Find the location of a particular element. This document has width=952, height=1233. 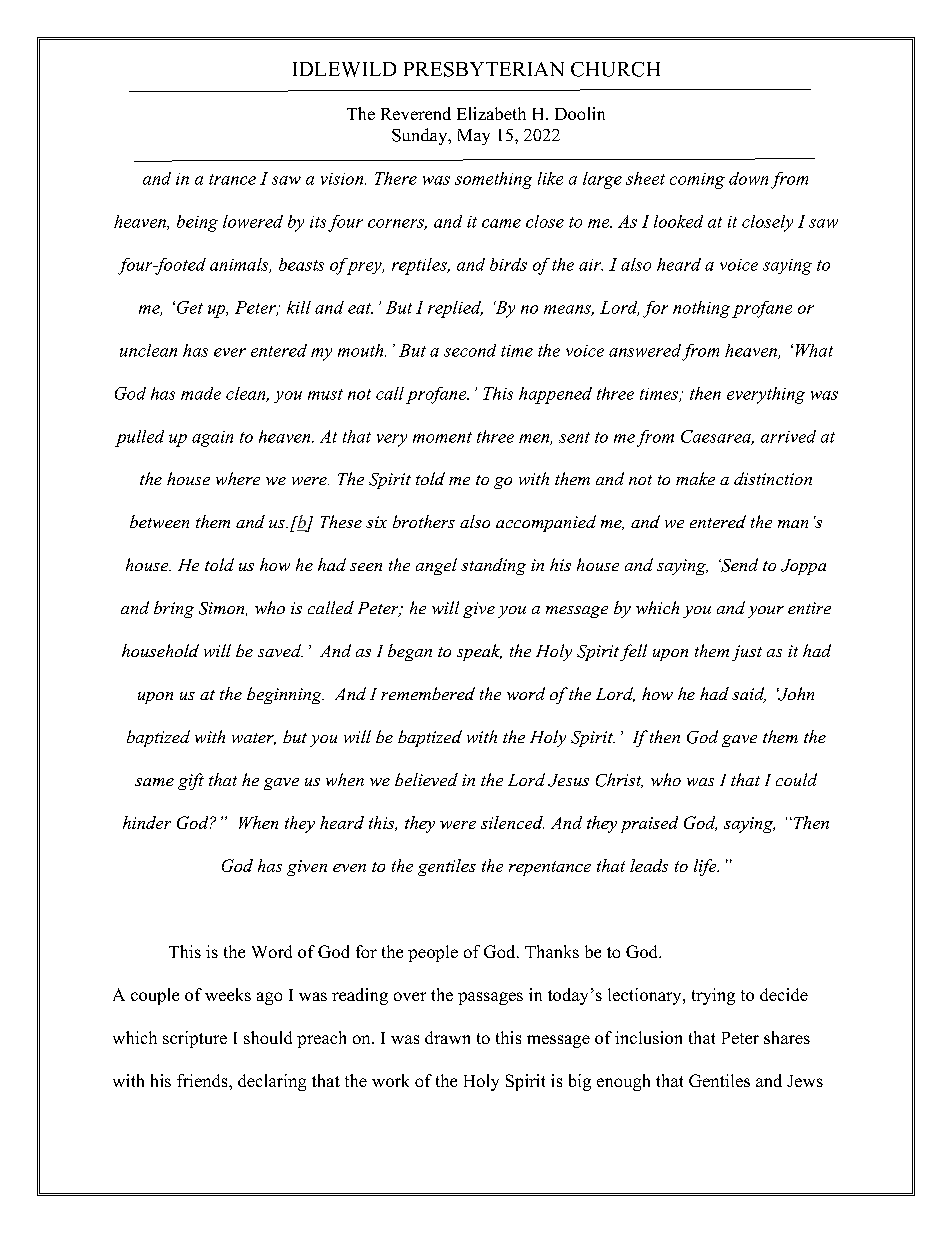

made is located at coordinates (201, 393).
